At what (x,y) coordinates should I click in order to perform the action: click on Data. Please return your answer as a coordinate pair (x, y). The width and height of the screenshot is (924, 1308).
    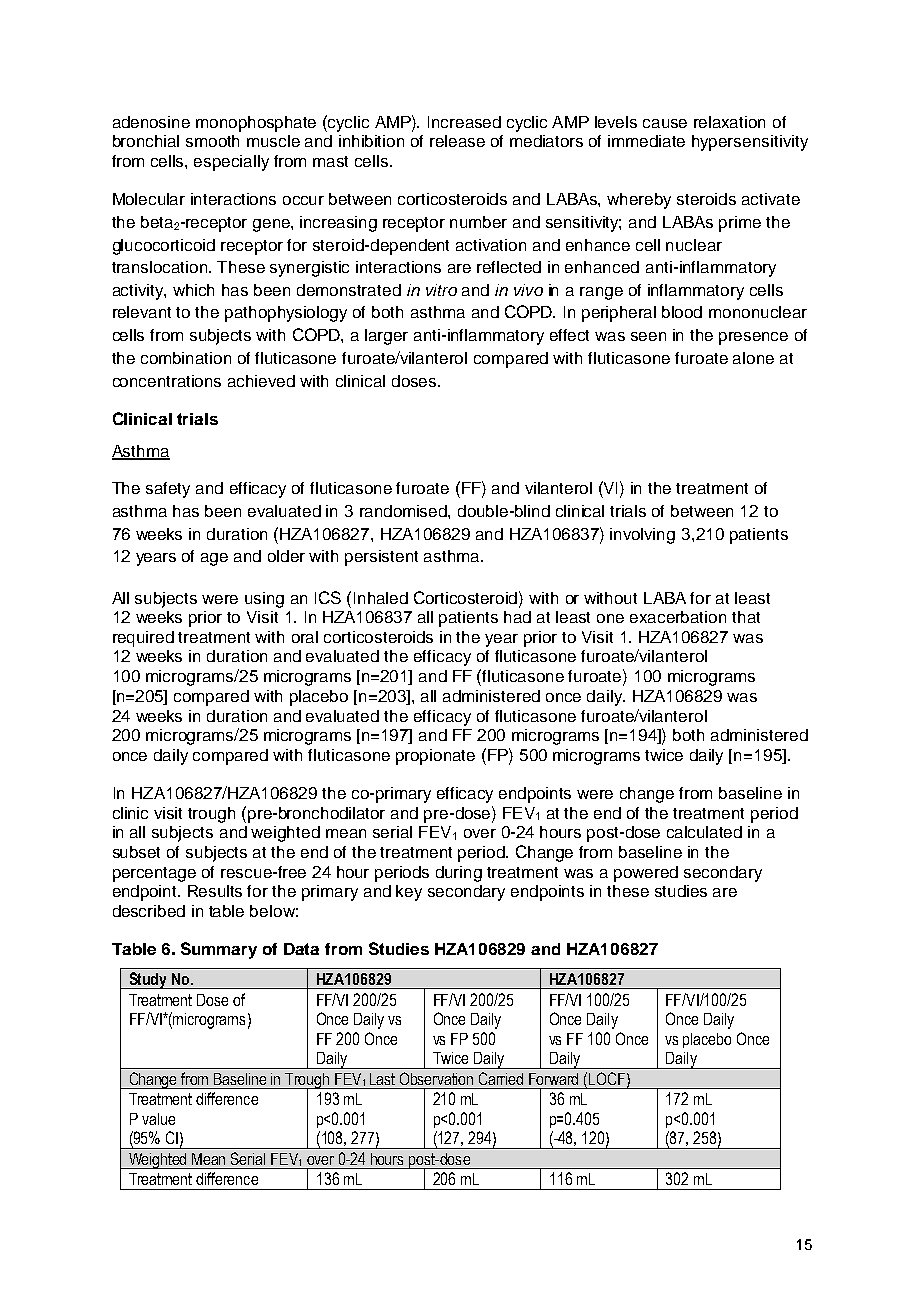
    Looking at the image, I should click on (301, 949).
